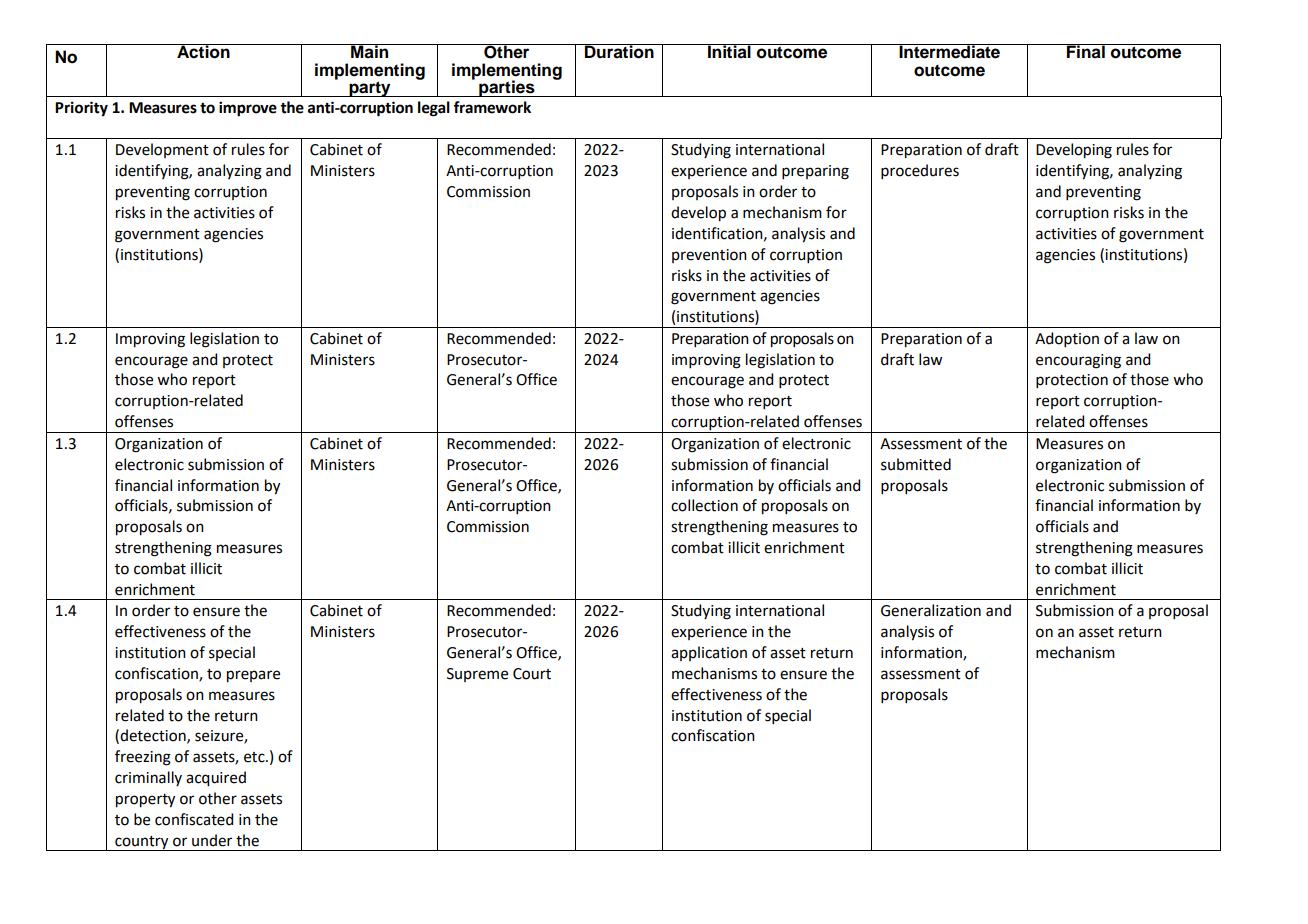 The height and width of the screenshot is (924, 1308). Describe the element at coordinates (1067, 339) in the screenshot. I see `Adoption` at that location.
